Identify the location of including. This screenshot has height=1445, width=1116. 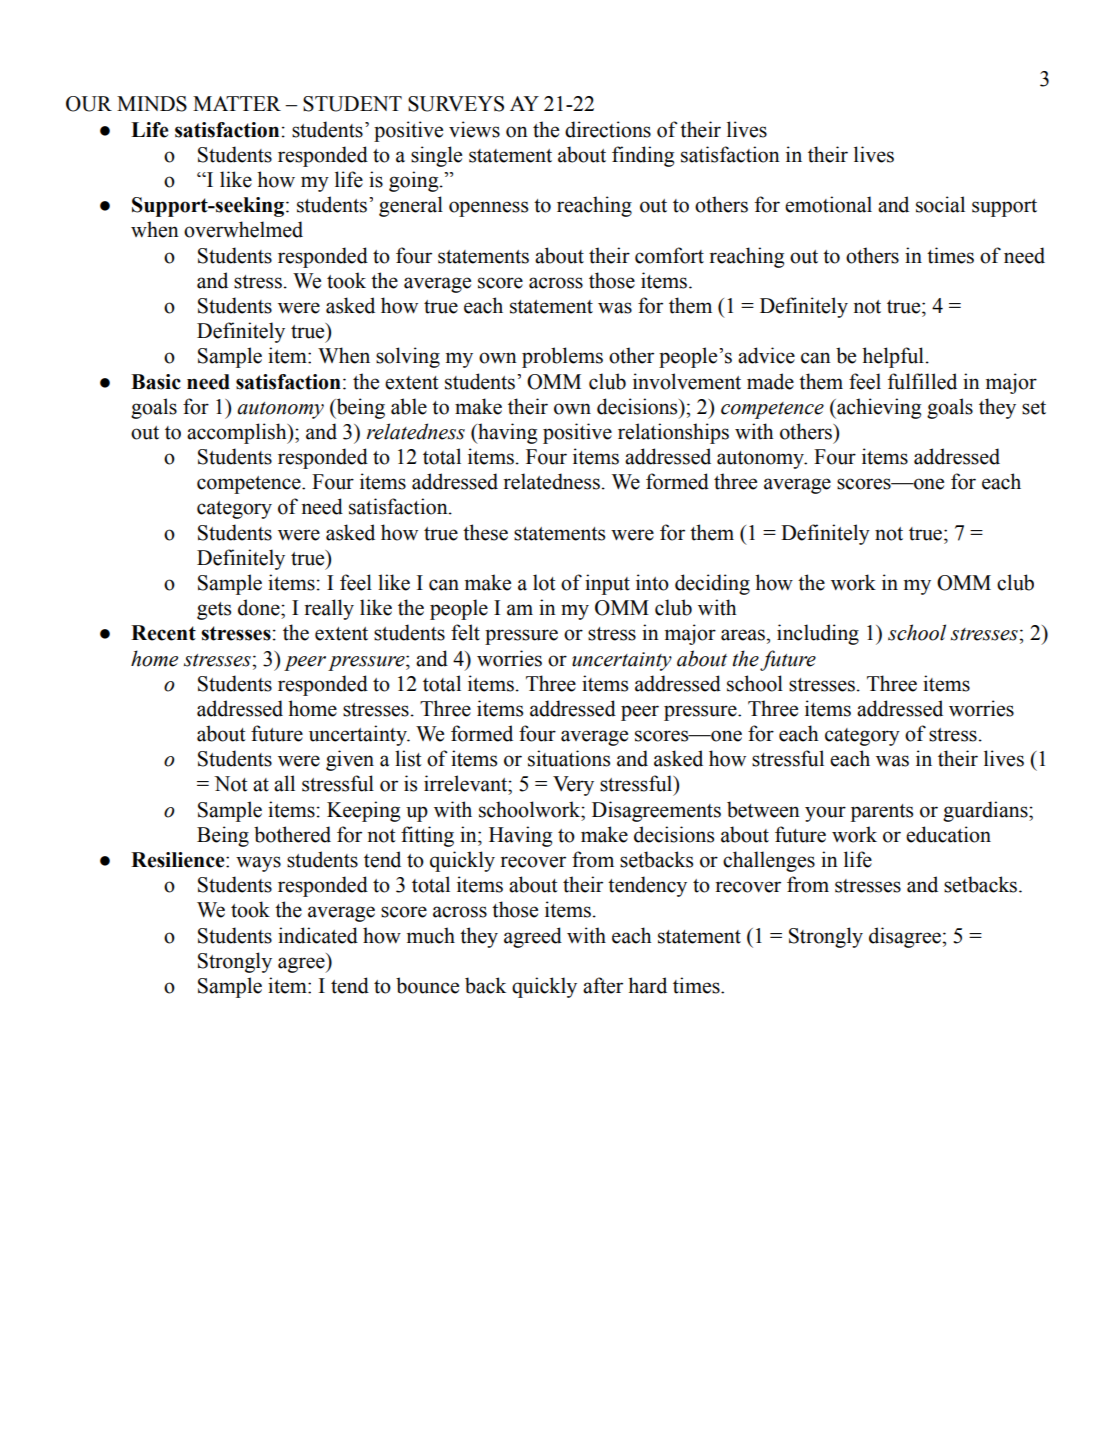
(818, 634).
